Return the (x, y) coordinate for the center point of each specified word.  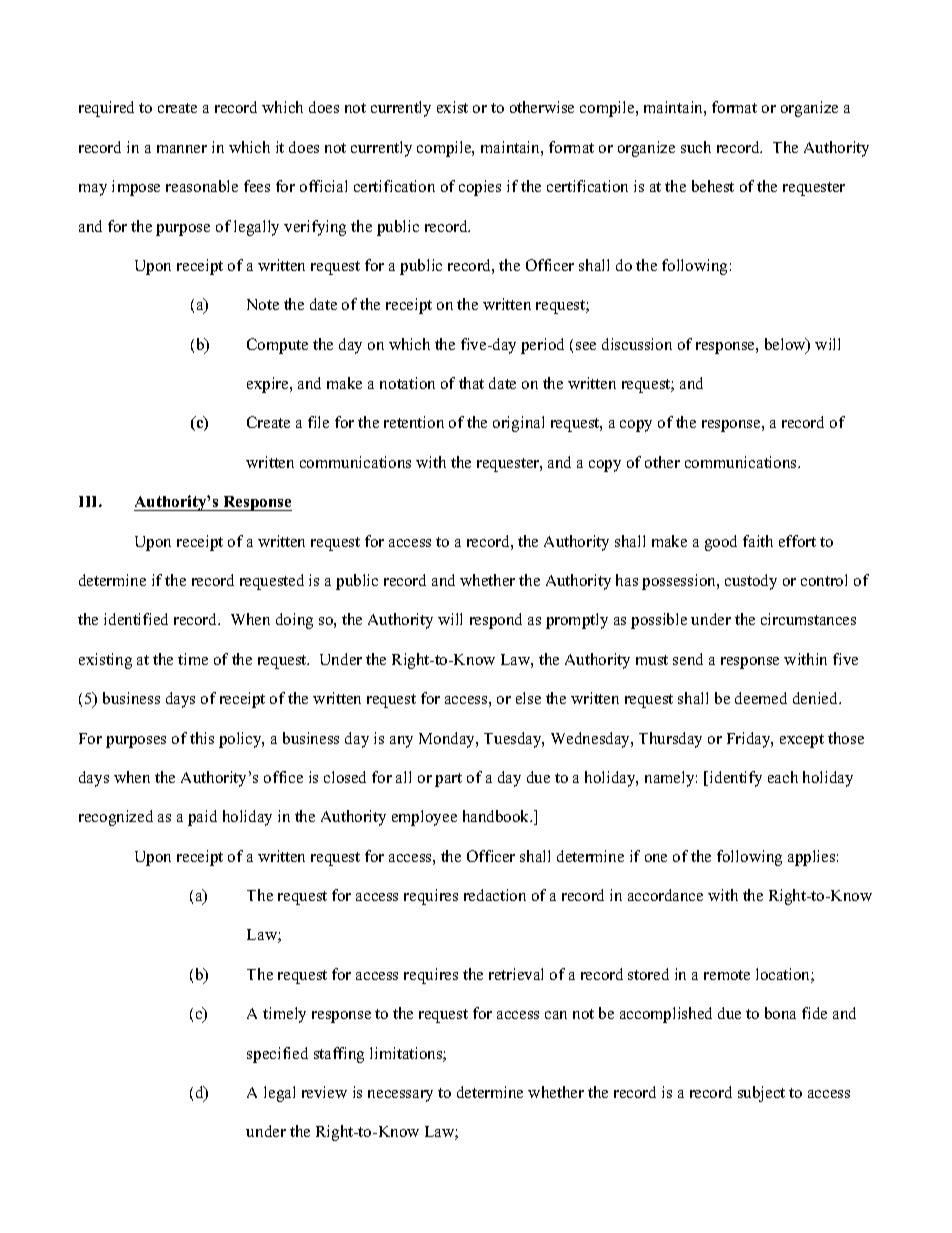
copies (480, 188)
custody (751, 582)
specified (277, 1055)
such (696, 147)
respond (496, 621)
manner (182, 149)
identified (136, 619)
